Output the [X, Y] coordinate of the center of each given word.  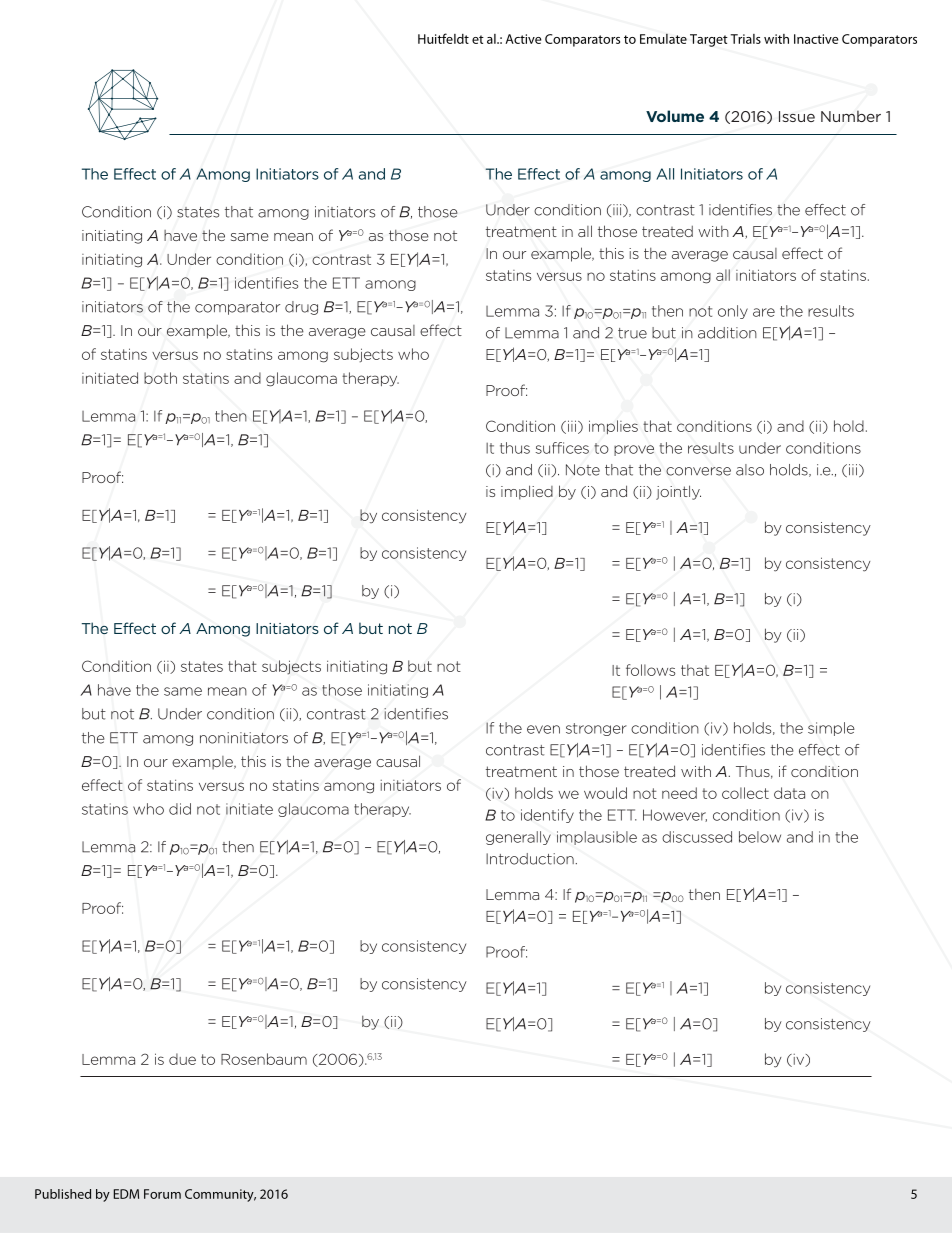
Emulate [663, 39]
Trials [746, 39]
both [160, 378]
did [180, 809]
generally [518, 838]
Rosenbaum [264, 1059]
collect [745, 793]
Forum [162, 1194]
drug [301, 308]
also [750, 470]
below [760, 837]
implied [527, 492]
